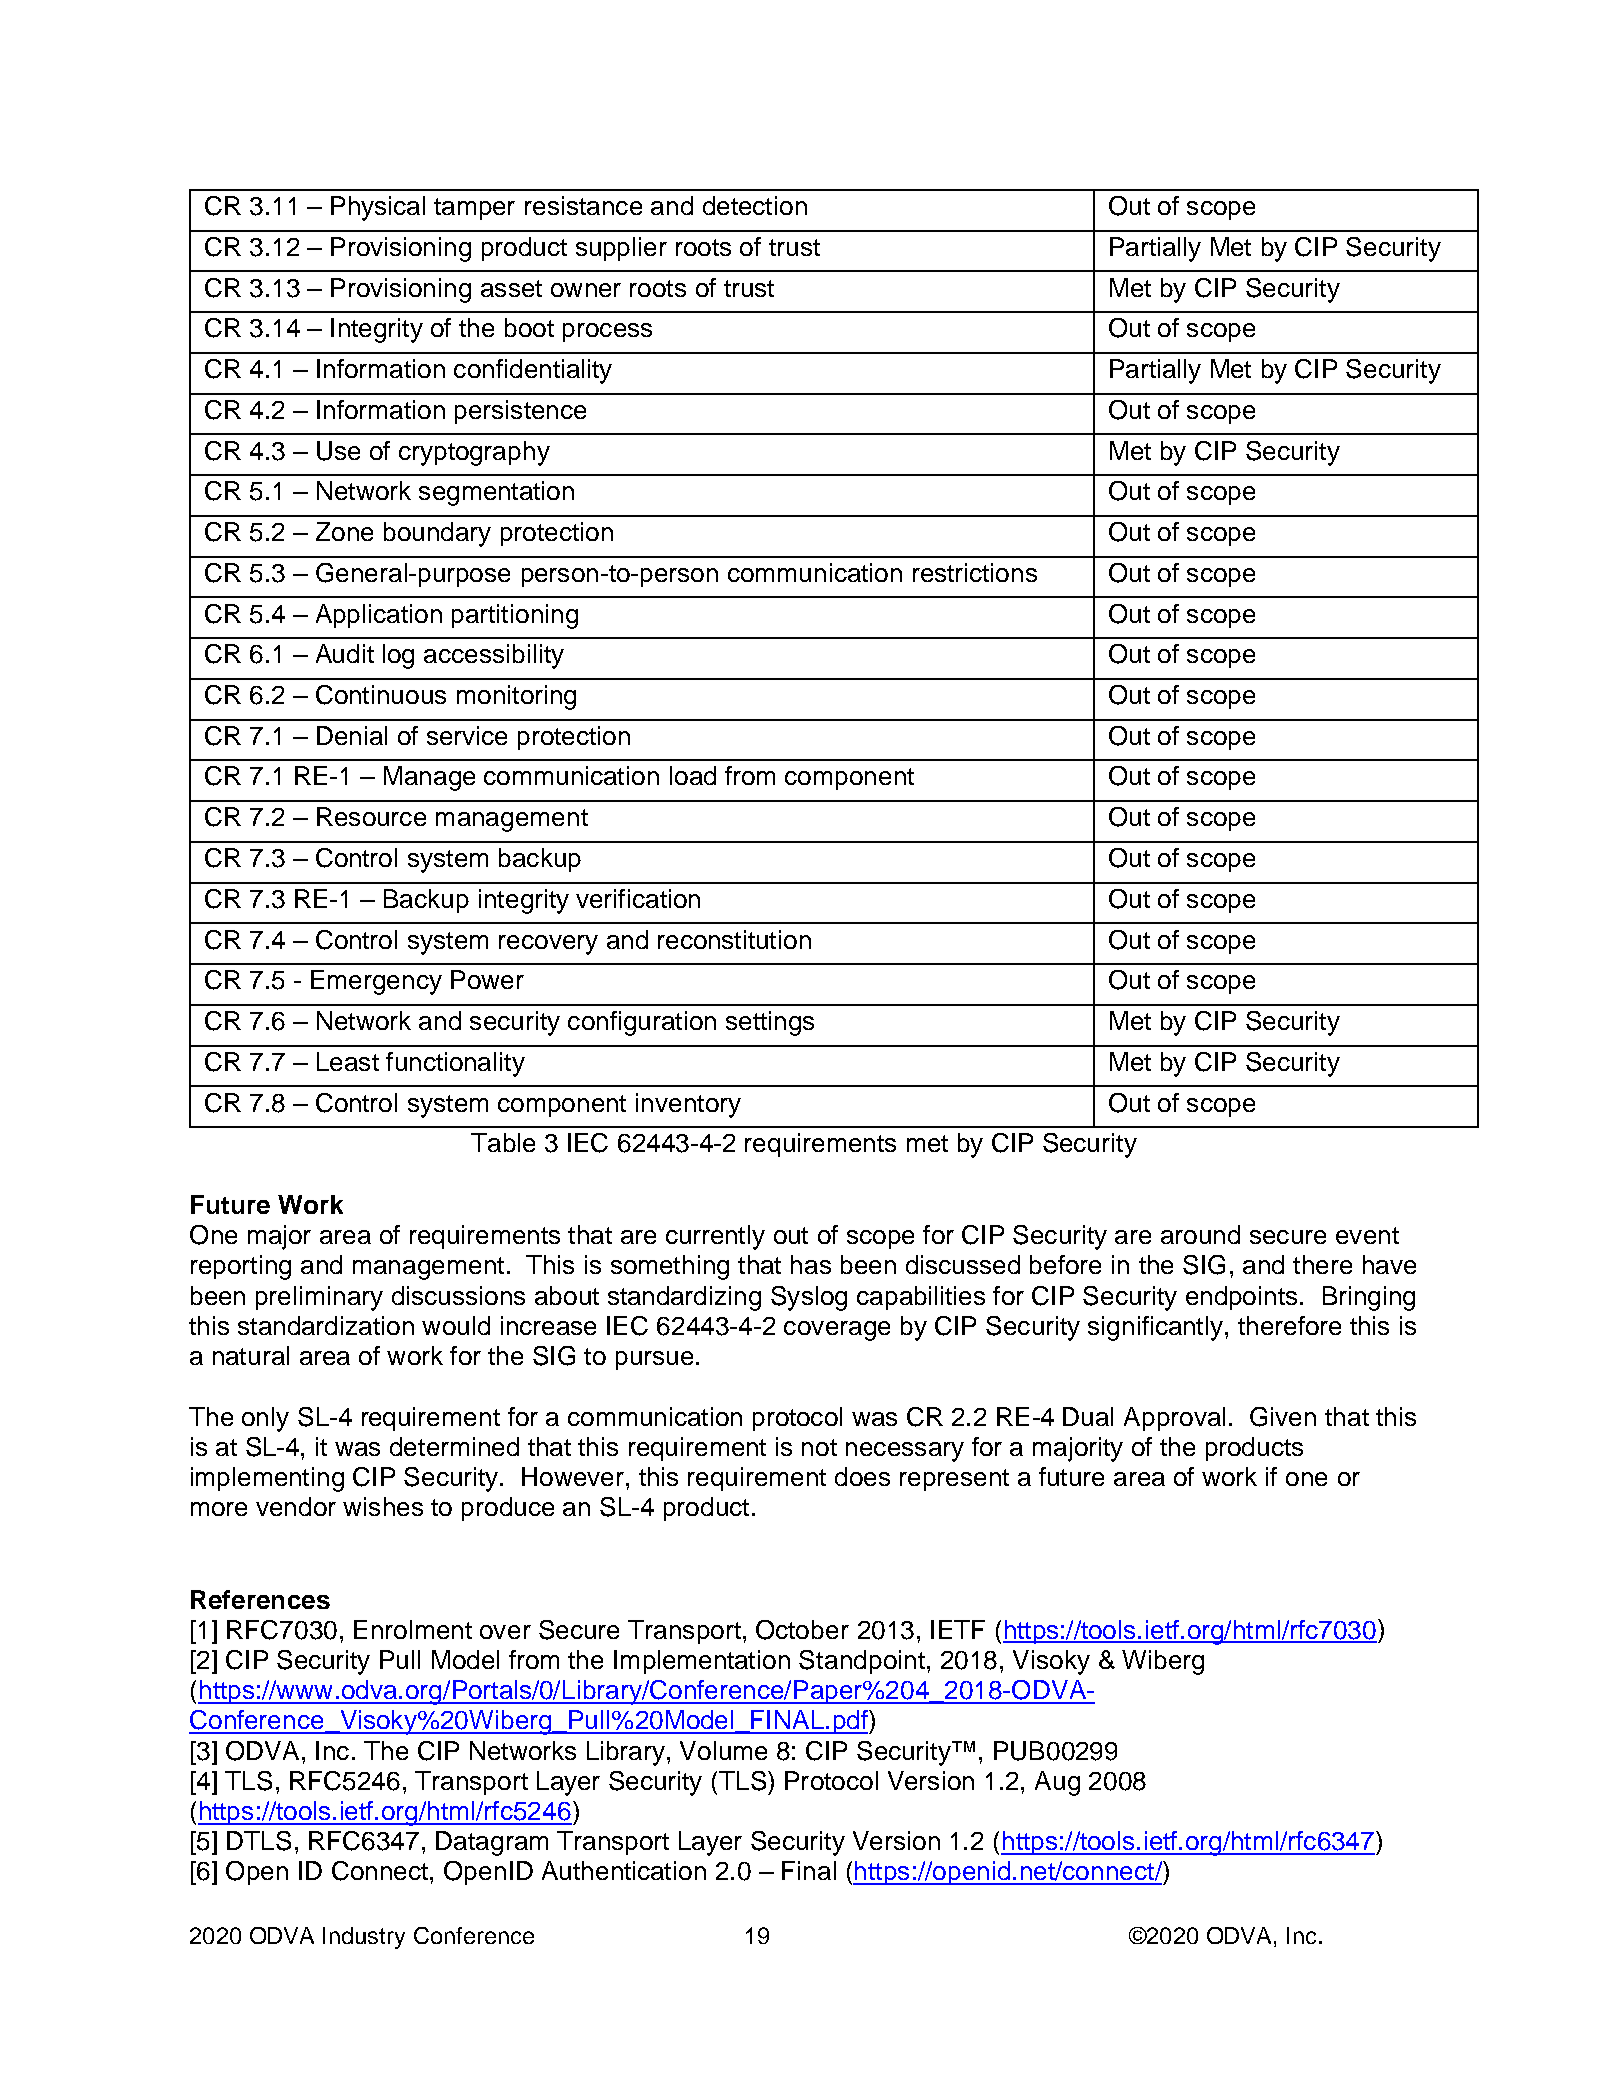 This screenshot has height=2082, width=1608. Describe the element at coordinates (1283, 1417) in the screenshot. I see `Given` at that location.
